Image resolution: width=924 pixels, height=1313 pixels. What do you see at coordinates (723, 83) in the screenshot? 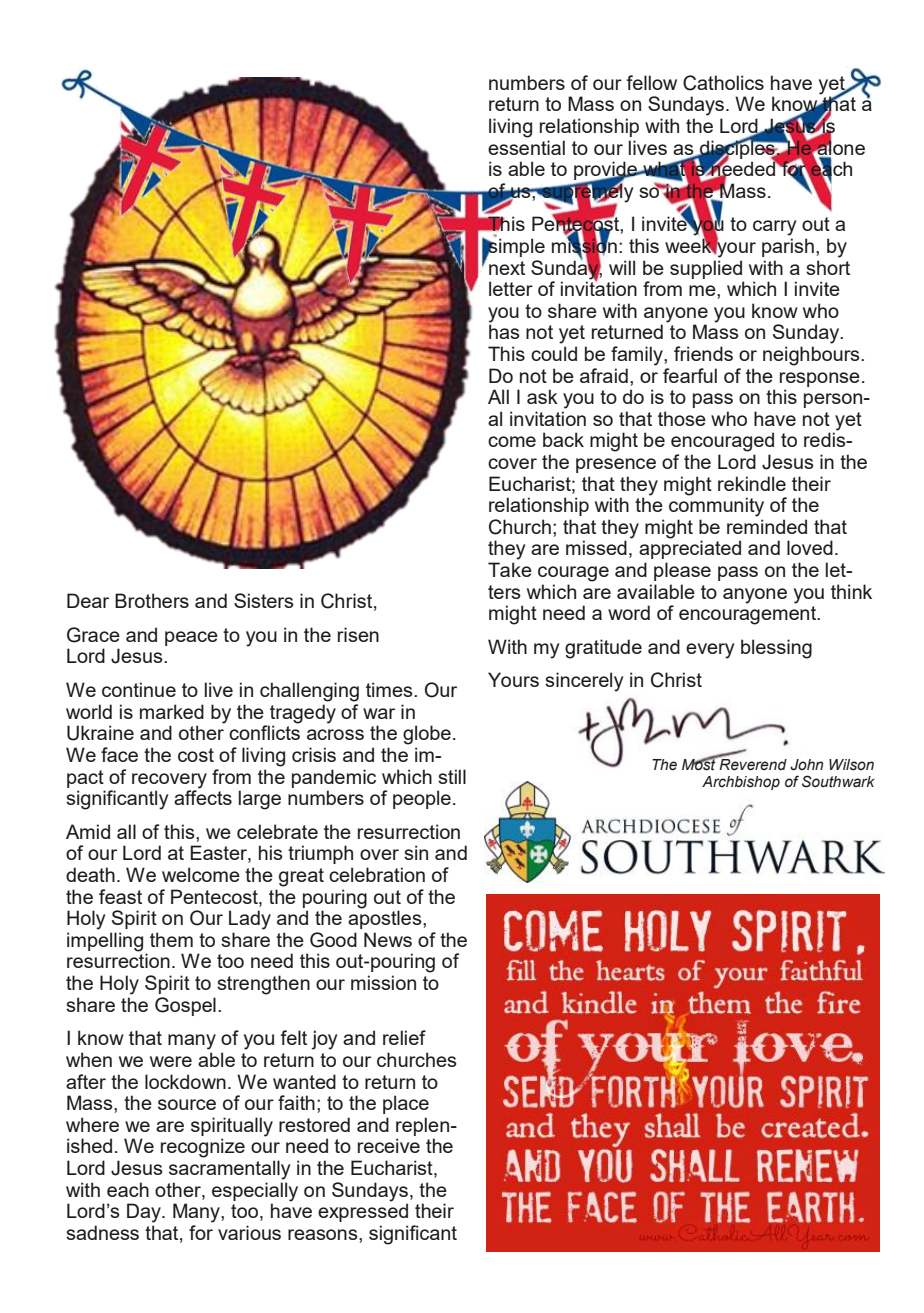
I see `Catholics` at bounding box center [723, 83].
